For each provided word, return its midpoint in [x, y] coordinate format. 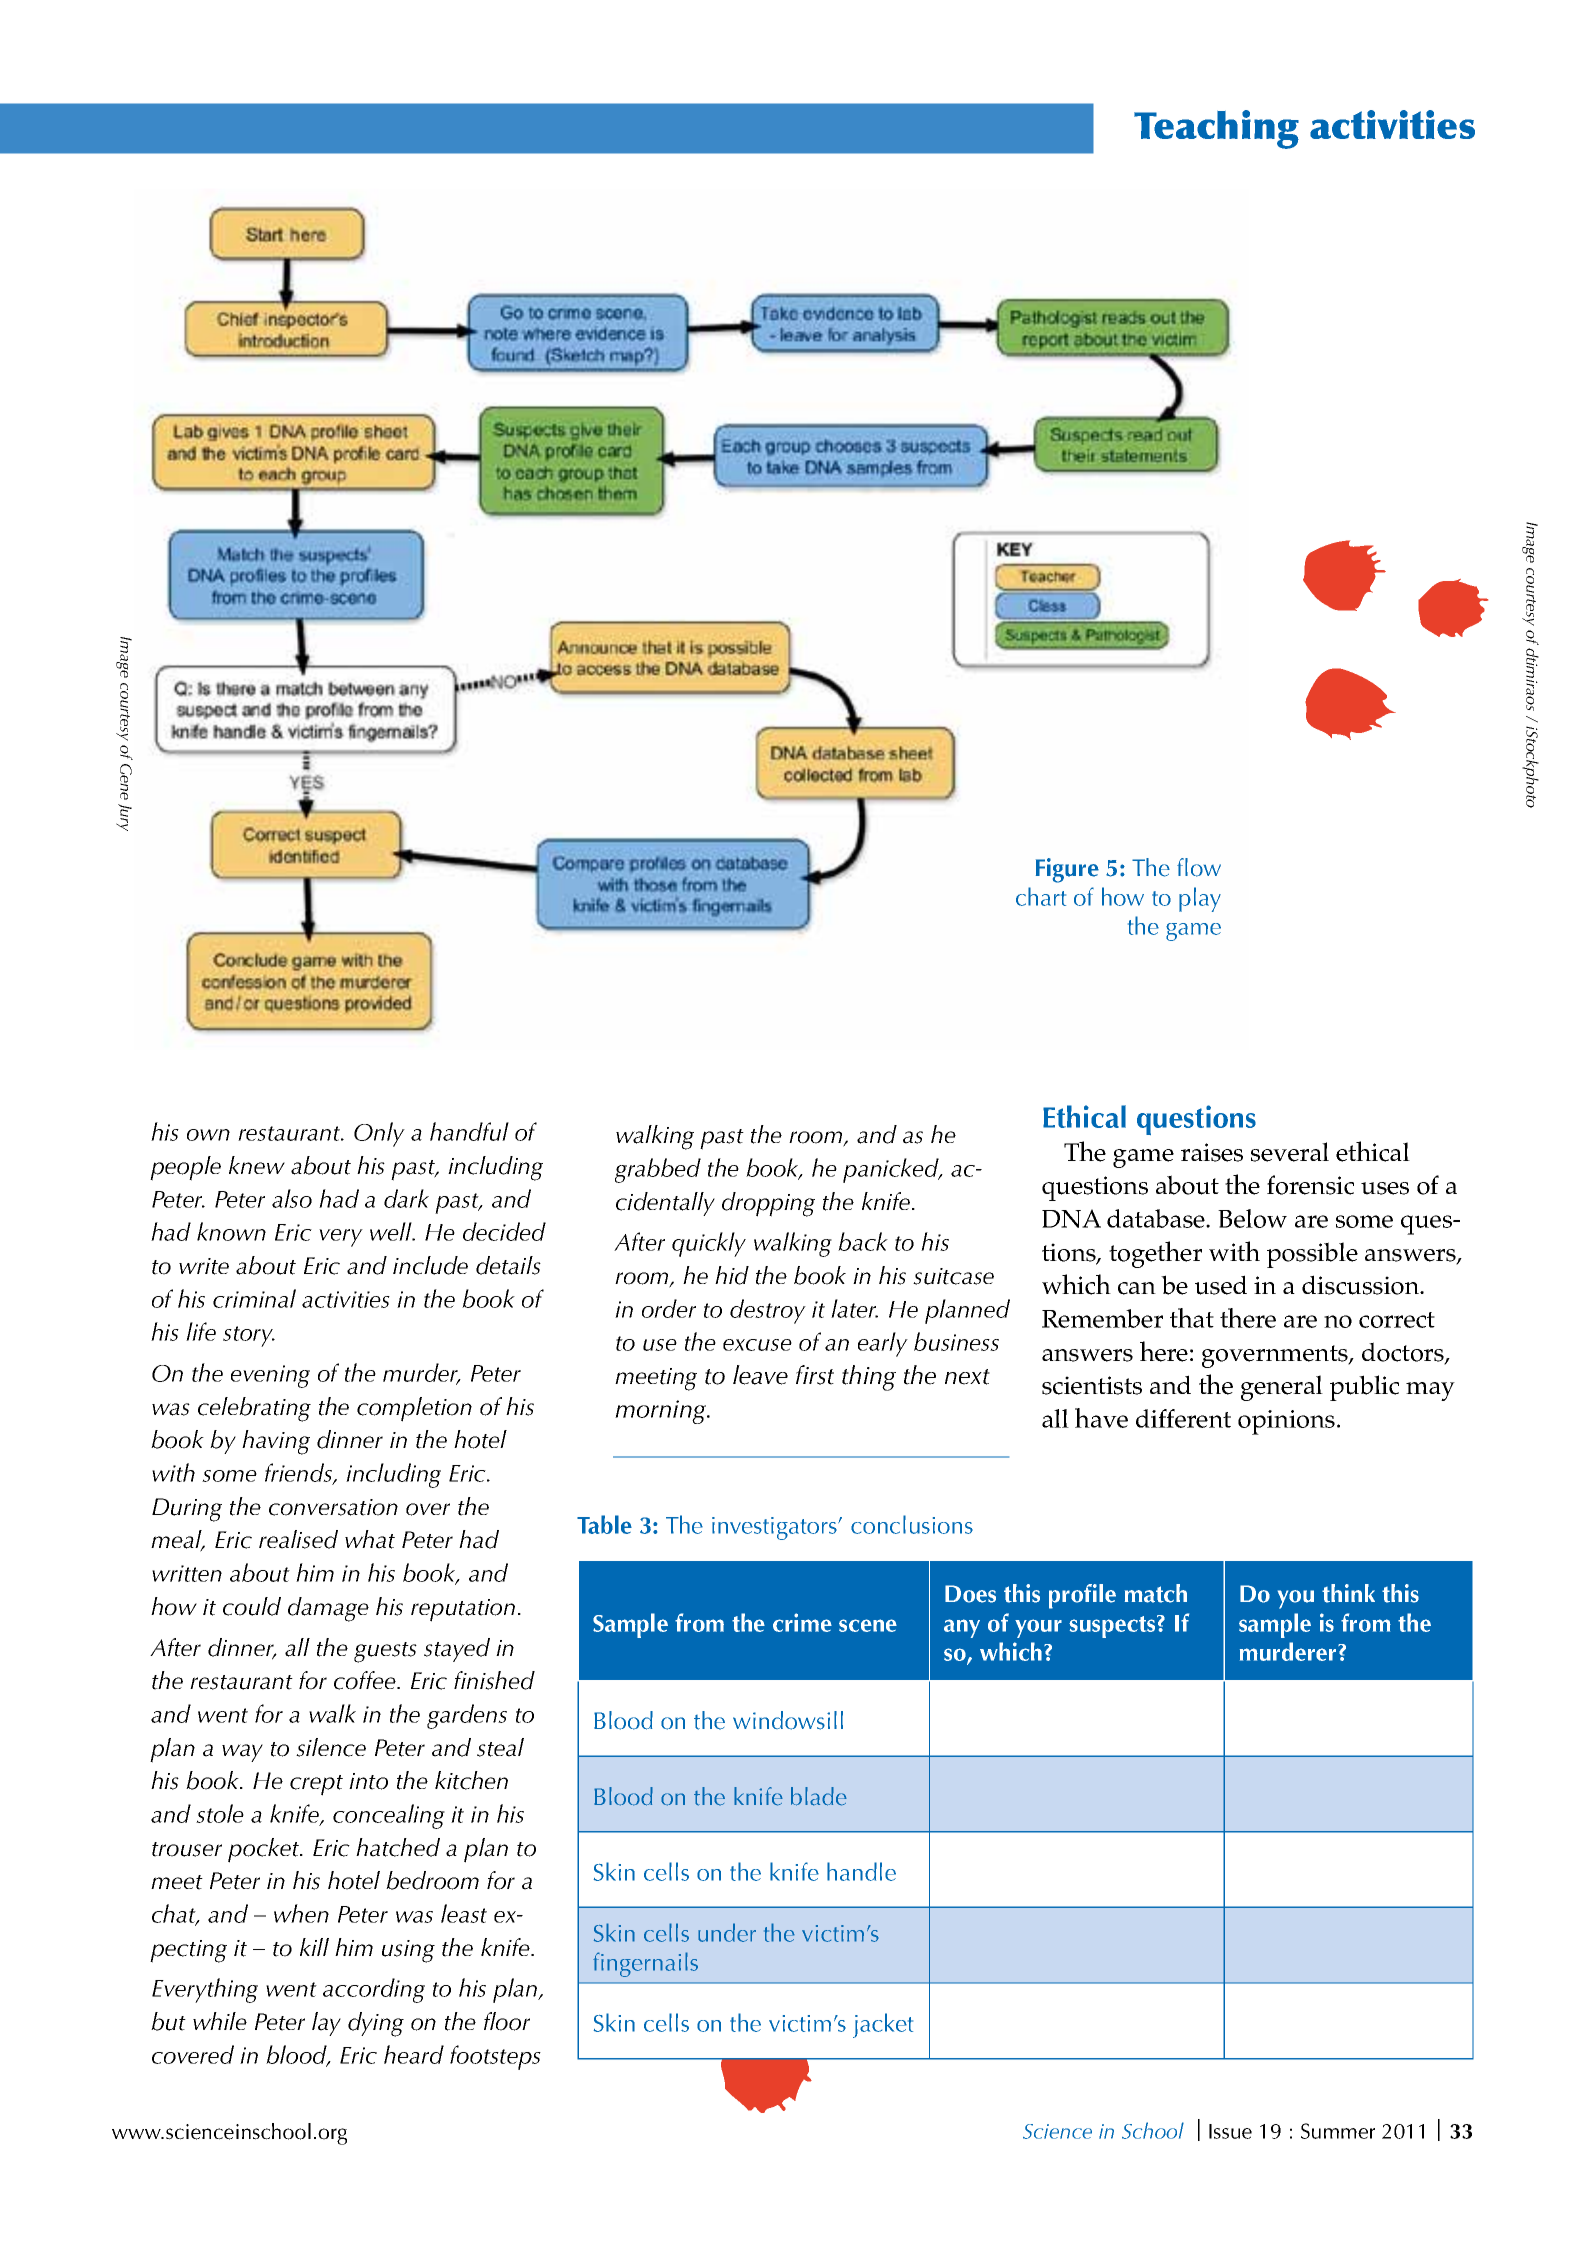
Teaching [1216, 129]
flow [1199, 867]
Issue [1230, 2131]
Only [379, 1134]
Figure [1067, 870]
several [1290, 1152]
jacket [883, 2025]
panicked [892, 1170]
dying [376, 2024]
